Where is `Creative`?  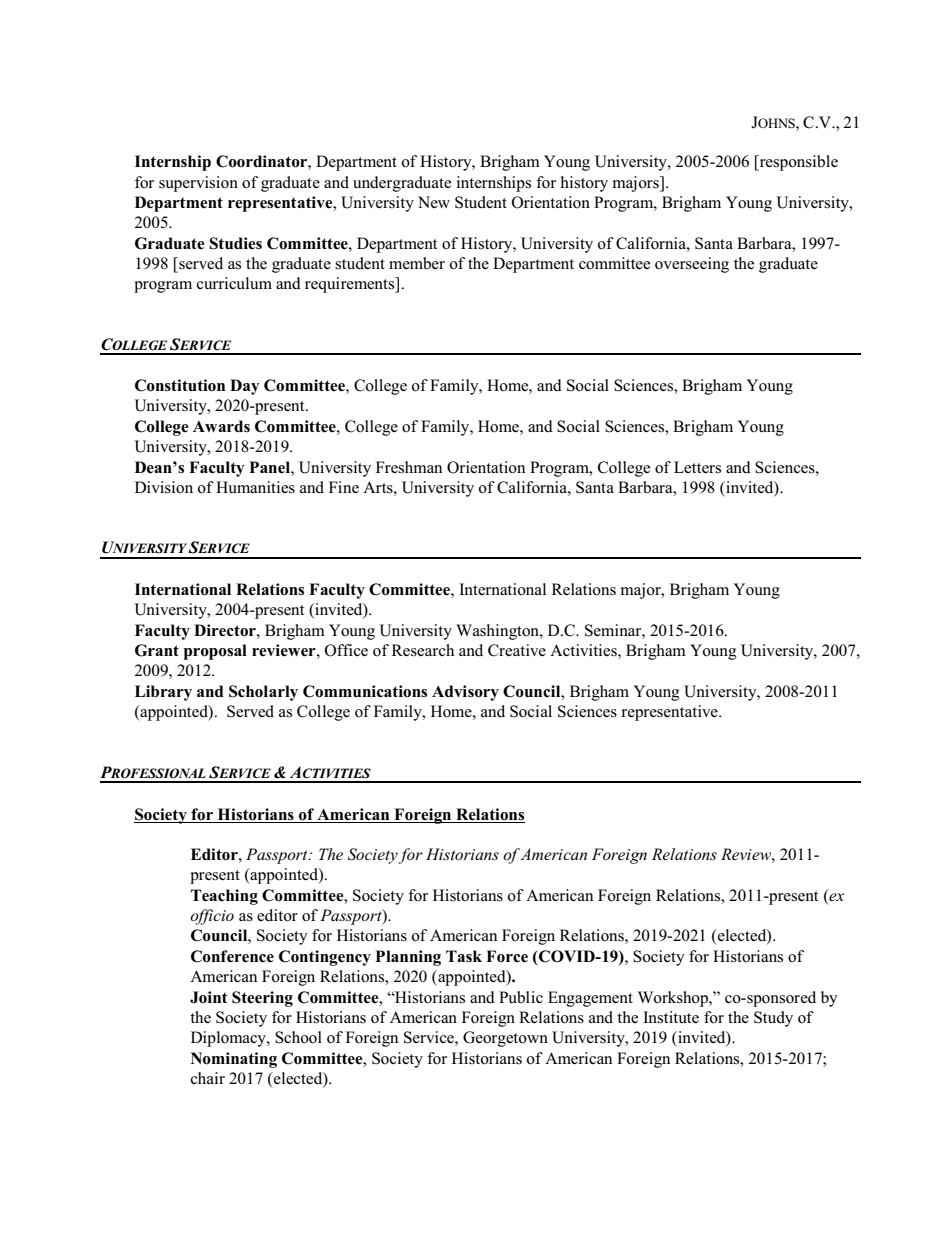
Creative is located at coordinates (517, 650).
